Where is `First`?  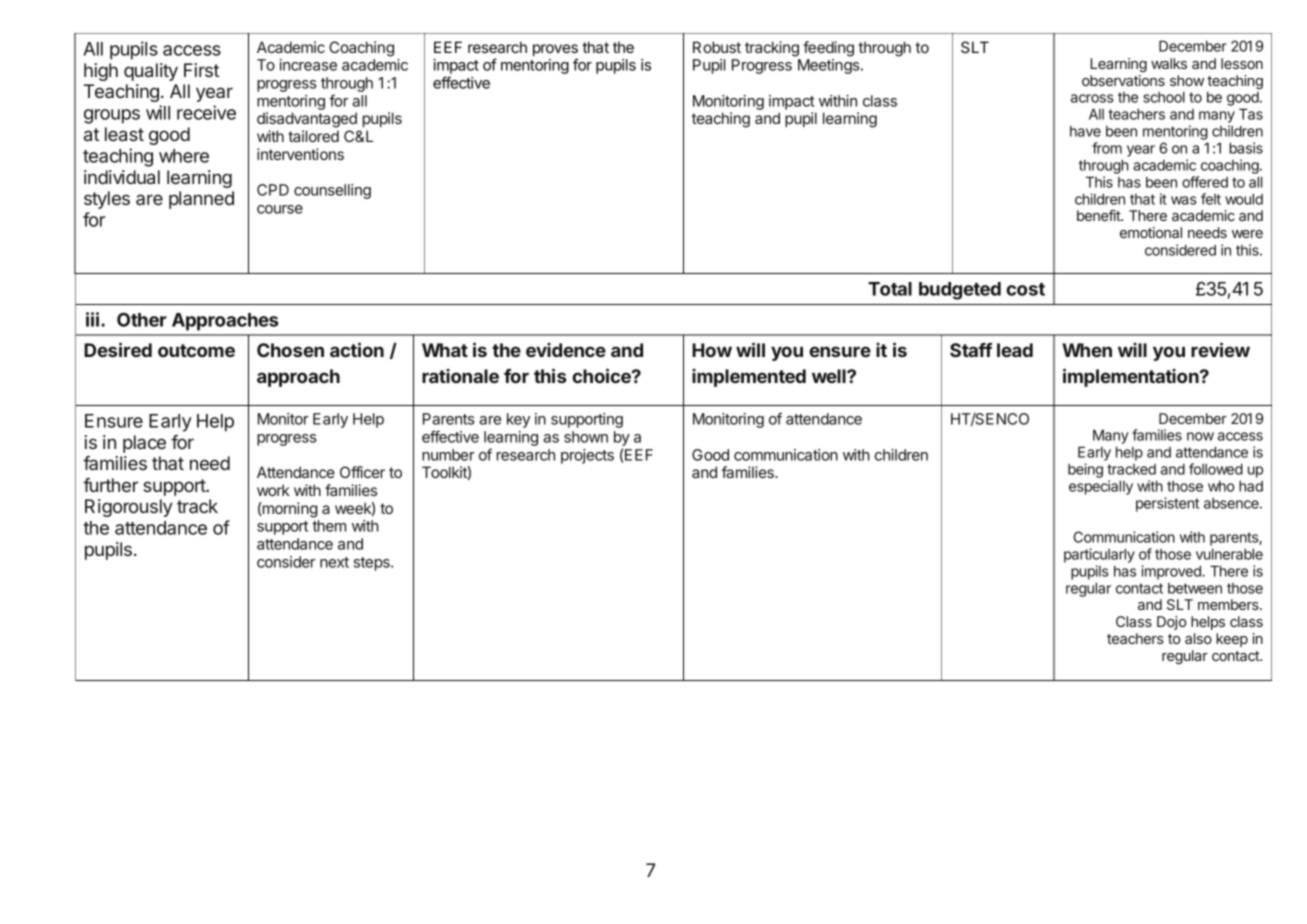
First is located at coordinates (201, 70).
